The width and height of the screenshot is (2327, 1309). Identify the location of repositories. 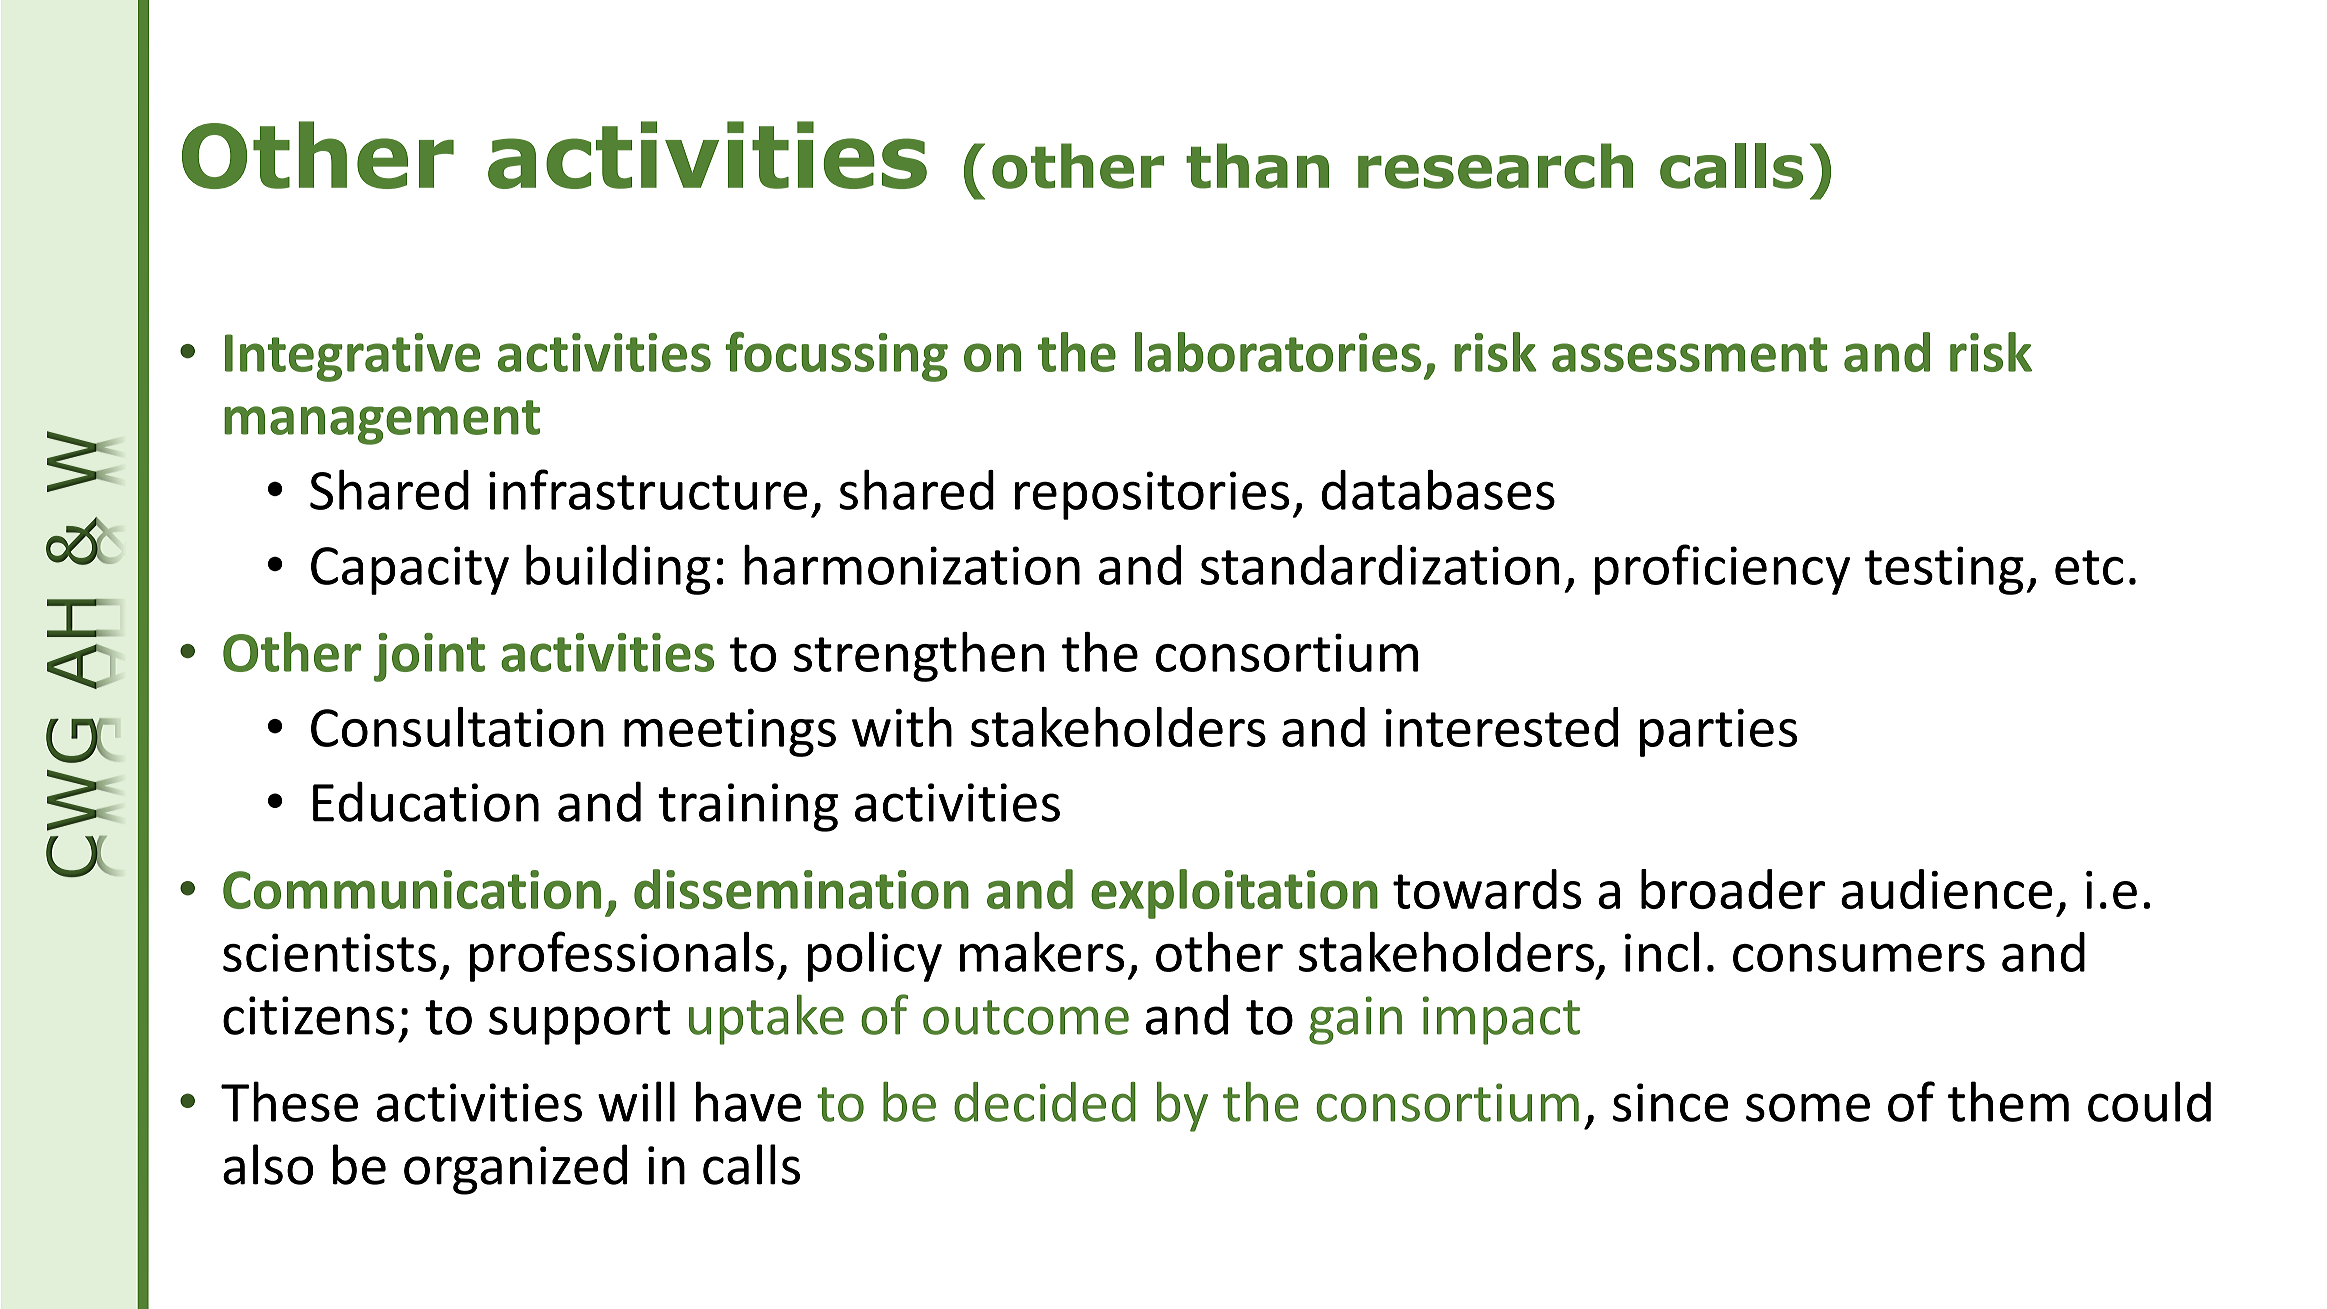
(1152, 495).
